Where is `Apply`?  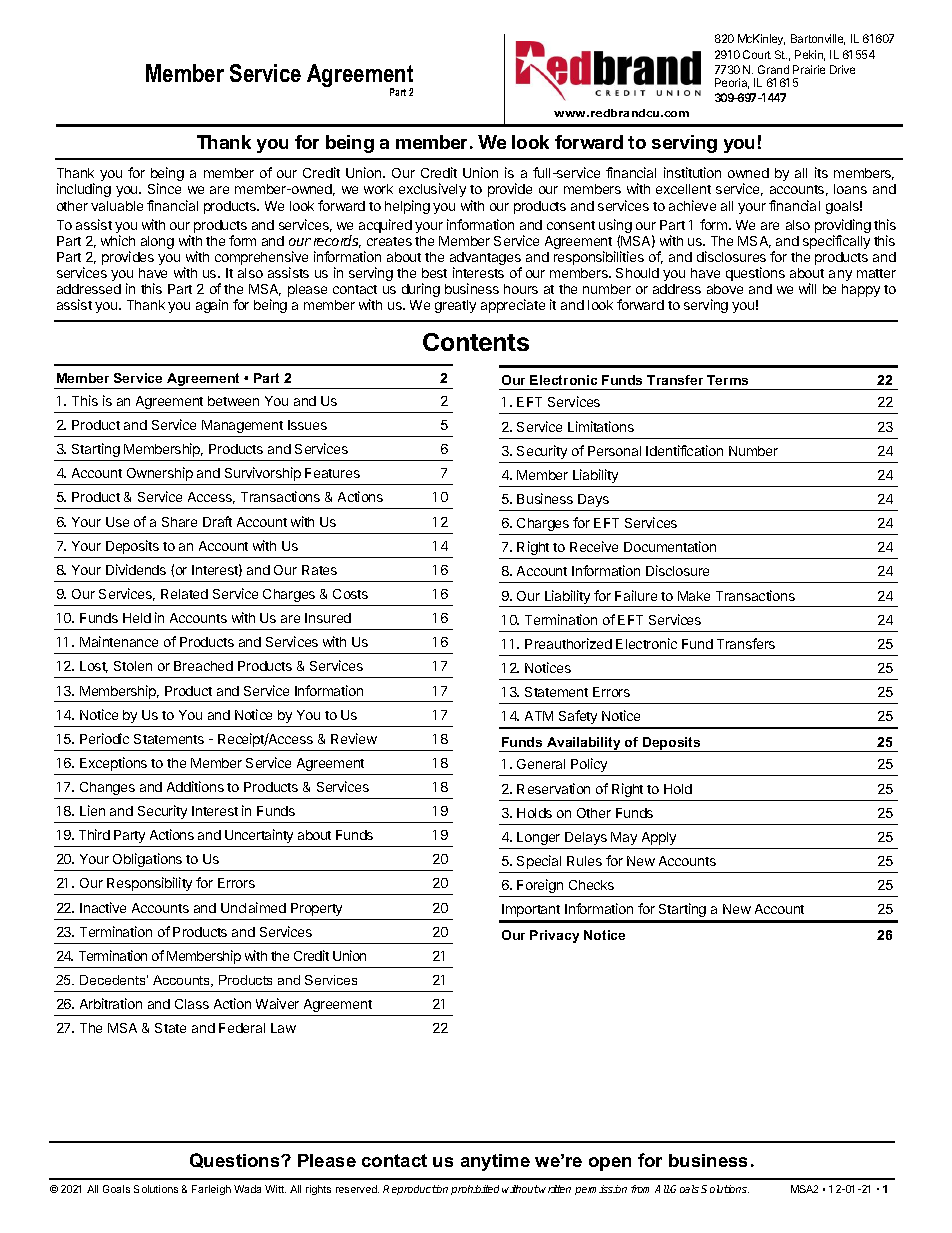
Apply is located at coordinates (659, 838).
